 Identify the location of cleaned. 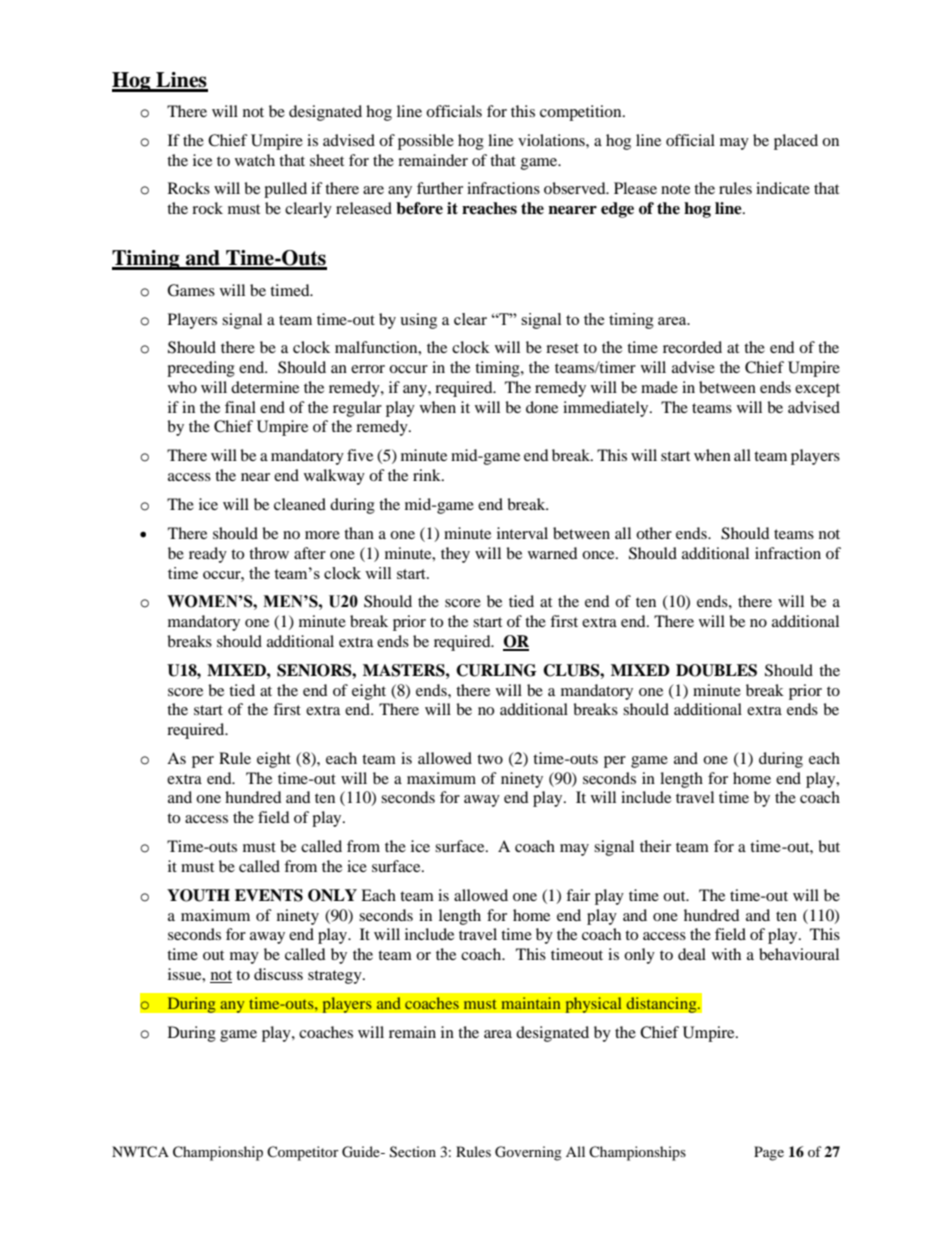
(300, 504).
